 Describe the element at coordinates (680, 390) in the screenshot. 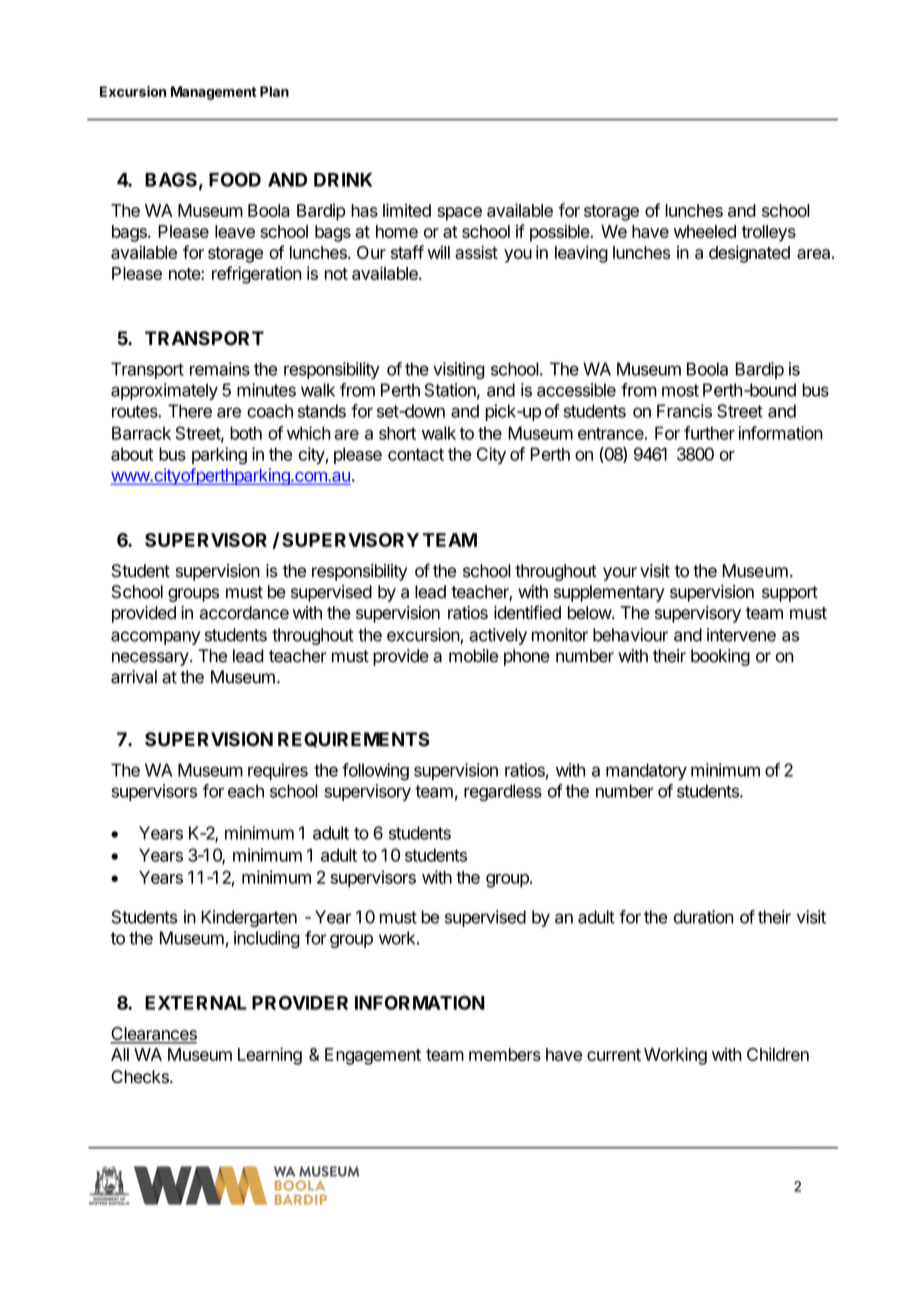

I see `most` at that location.
